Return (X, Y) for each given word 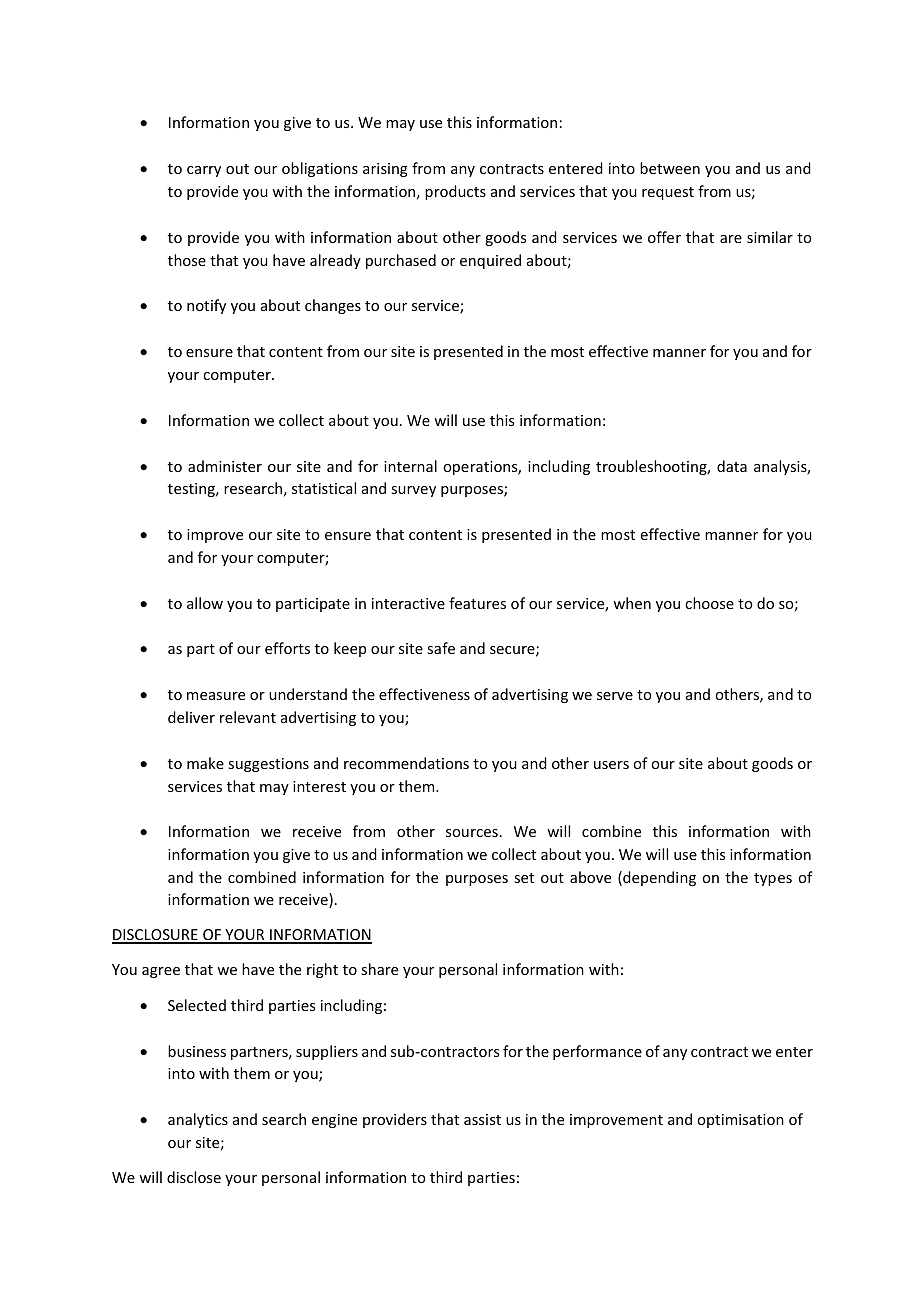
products (455, 192)
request (668, 193)
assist (482, 1119)
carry (204, 171)
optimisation (740, 1121)
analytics (198, 1120)
